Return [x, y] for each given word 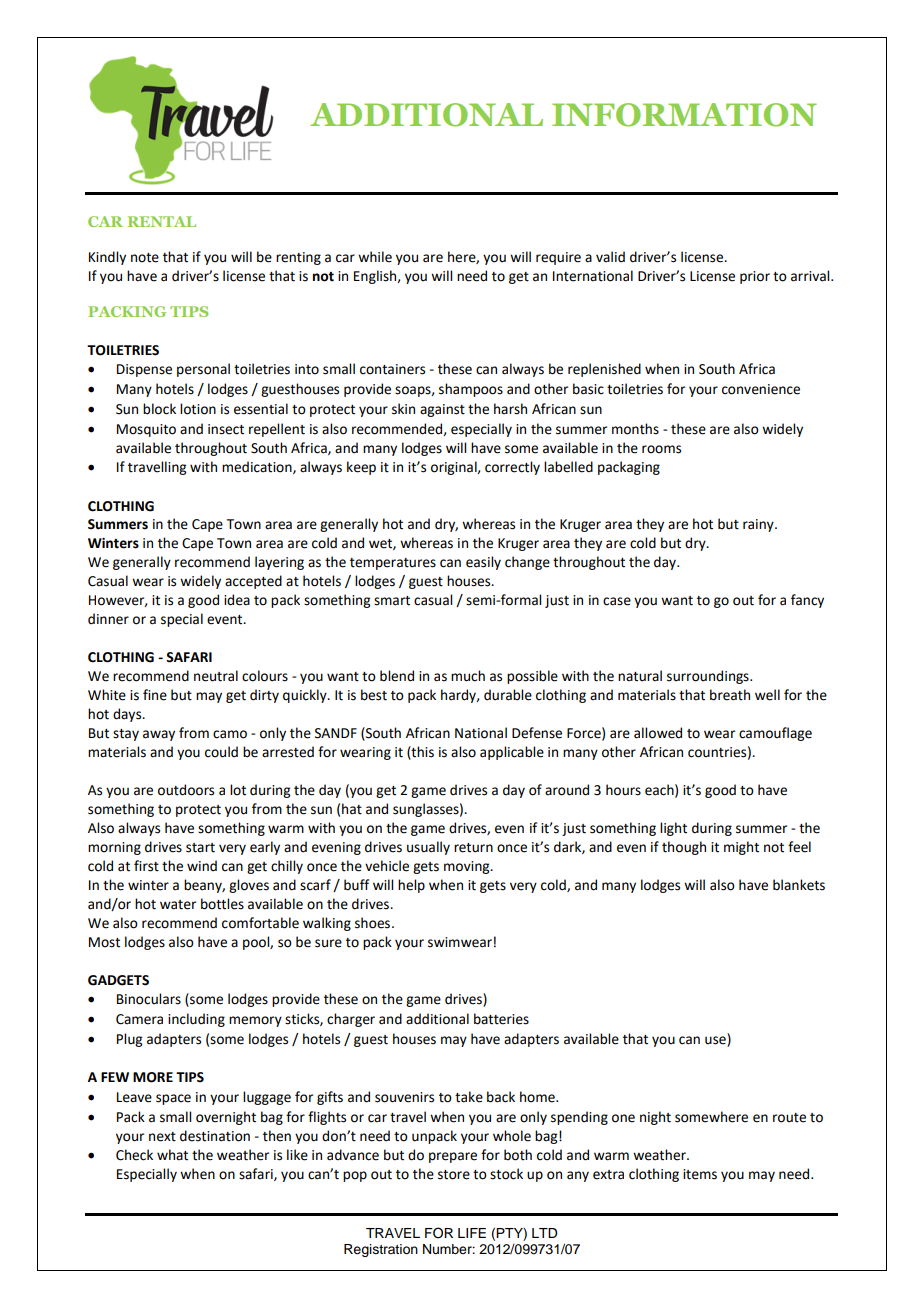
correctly [512, 468]
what [172, 1155]
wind [202, 866]
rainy [759, 525]
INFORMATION [684, 115]
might [741, 848]
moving [468, 867]
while [375, 257]
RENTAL [162, 221]
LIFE [472, 1233]
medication [258, 467]
